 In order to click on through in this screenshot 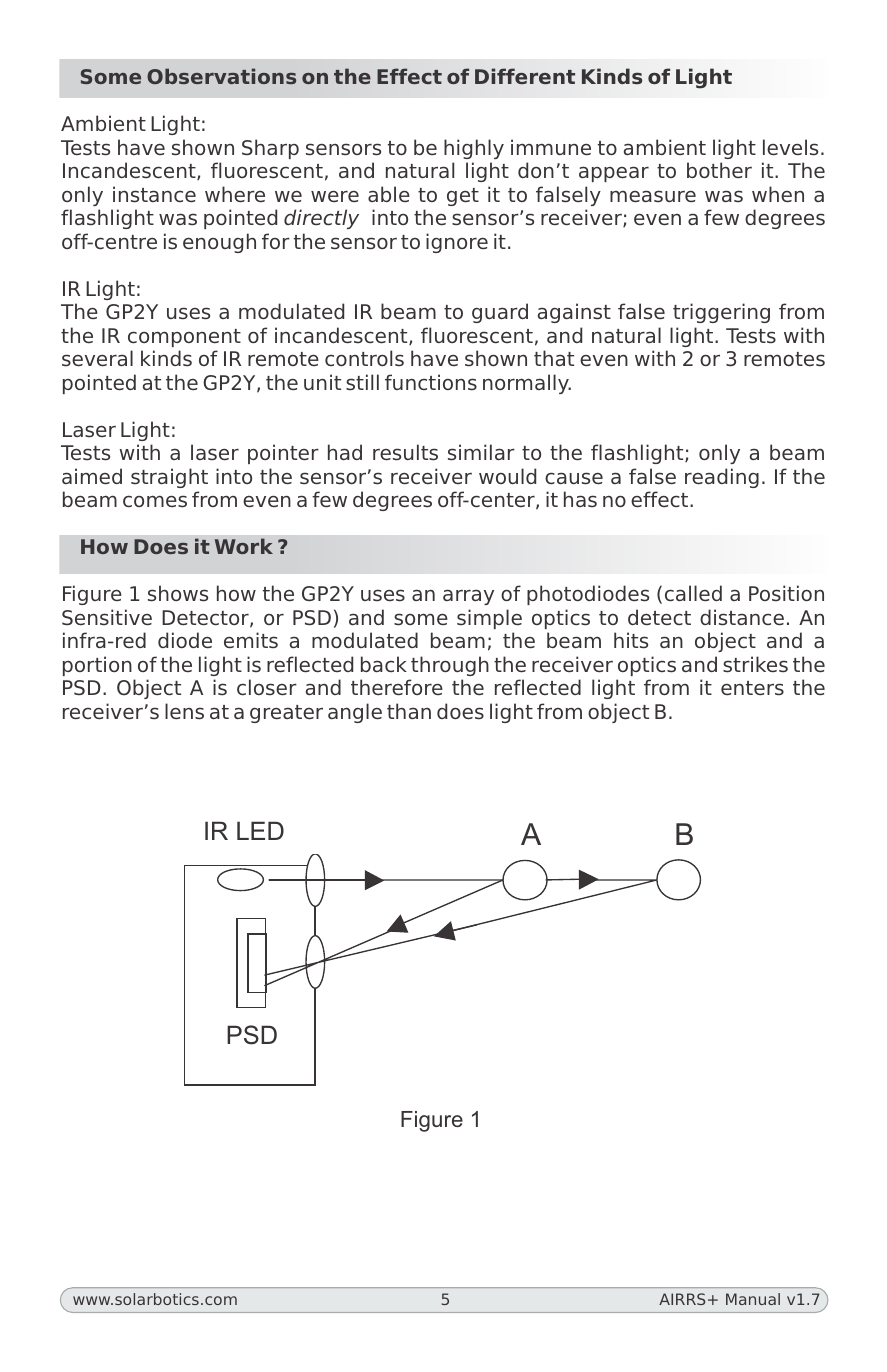, I will do `click(450, 666)`.
